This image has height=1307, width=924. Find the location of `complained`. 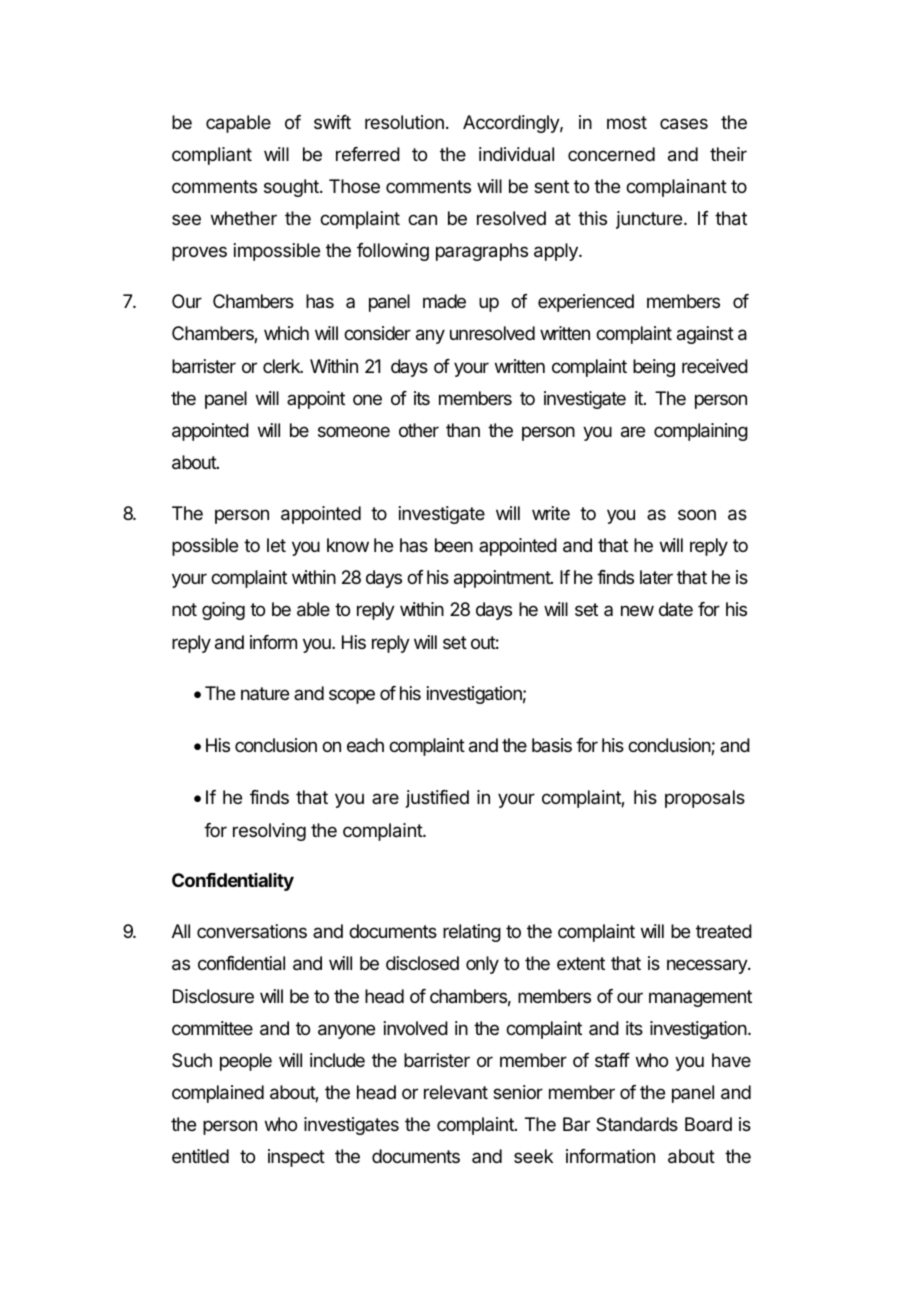

complained is located at coordinates (218, 1094).
